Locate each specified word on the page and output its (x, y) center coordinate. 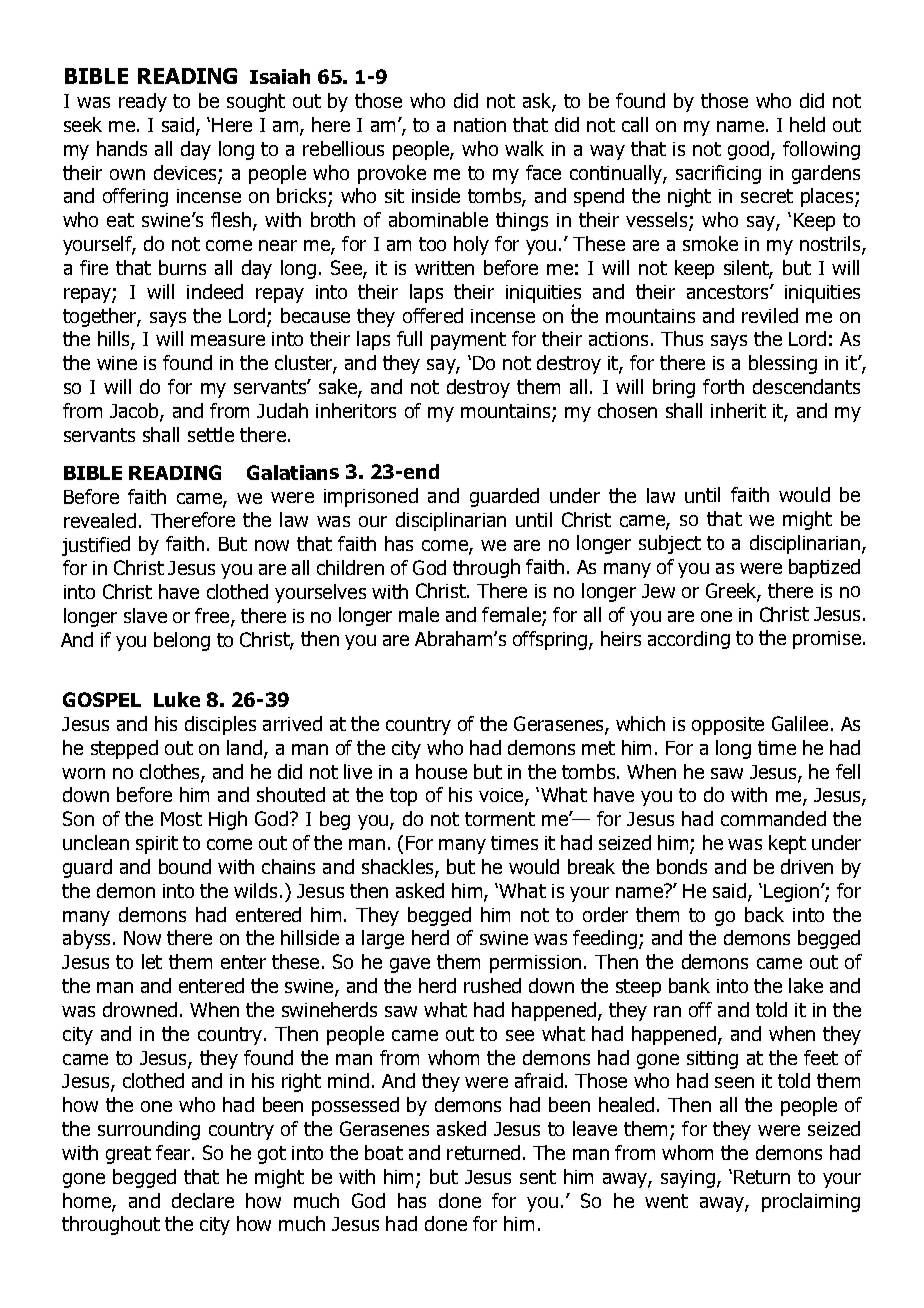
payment (468, 341)
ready (143, 102)
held (807, 124)
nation (480, 125)
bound (185, 866)
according (689, 640)
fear (174, 1152)
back (764, 914)
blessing (783, 364)
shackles (399, 868)
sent (538, 1177)
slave (145, 615)
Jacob (135, 412)
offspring (551, 640)
